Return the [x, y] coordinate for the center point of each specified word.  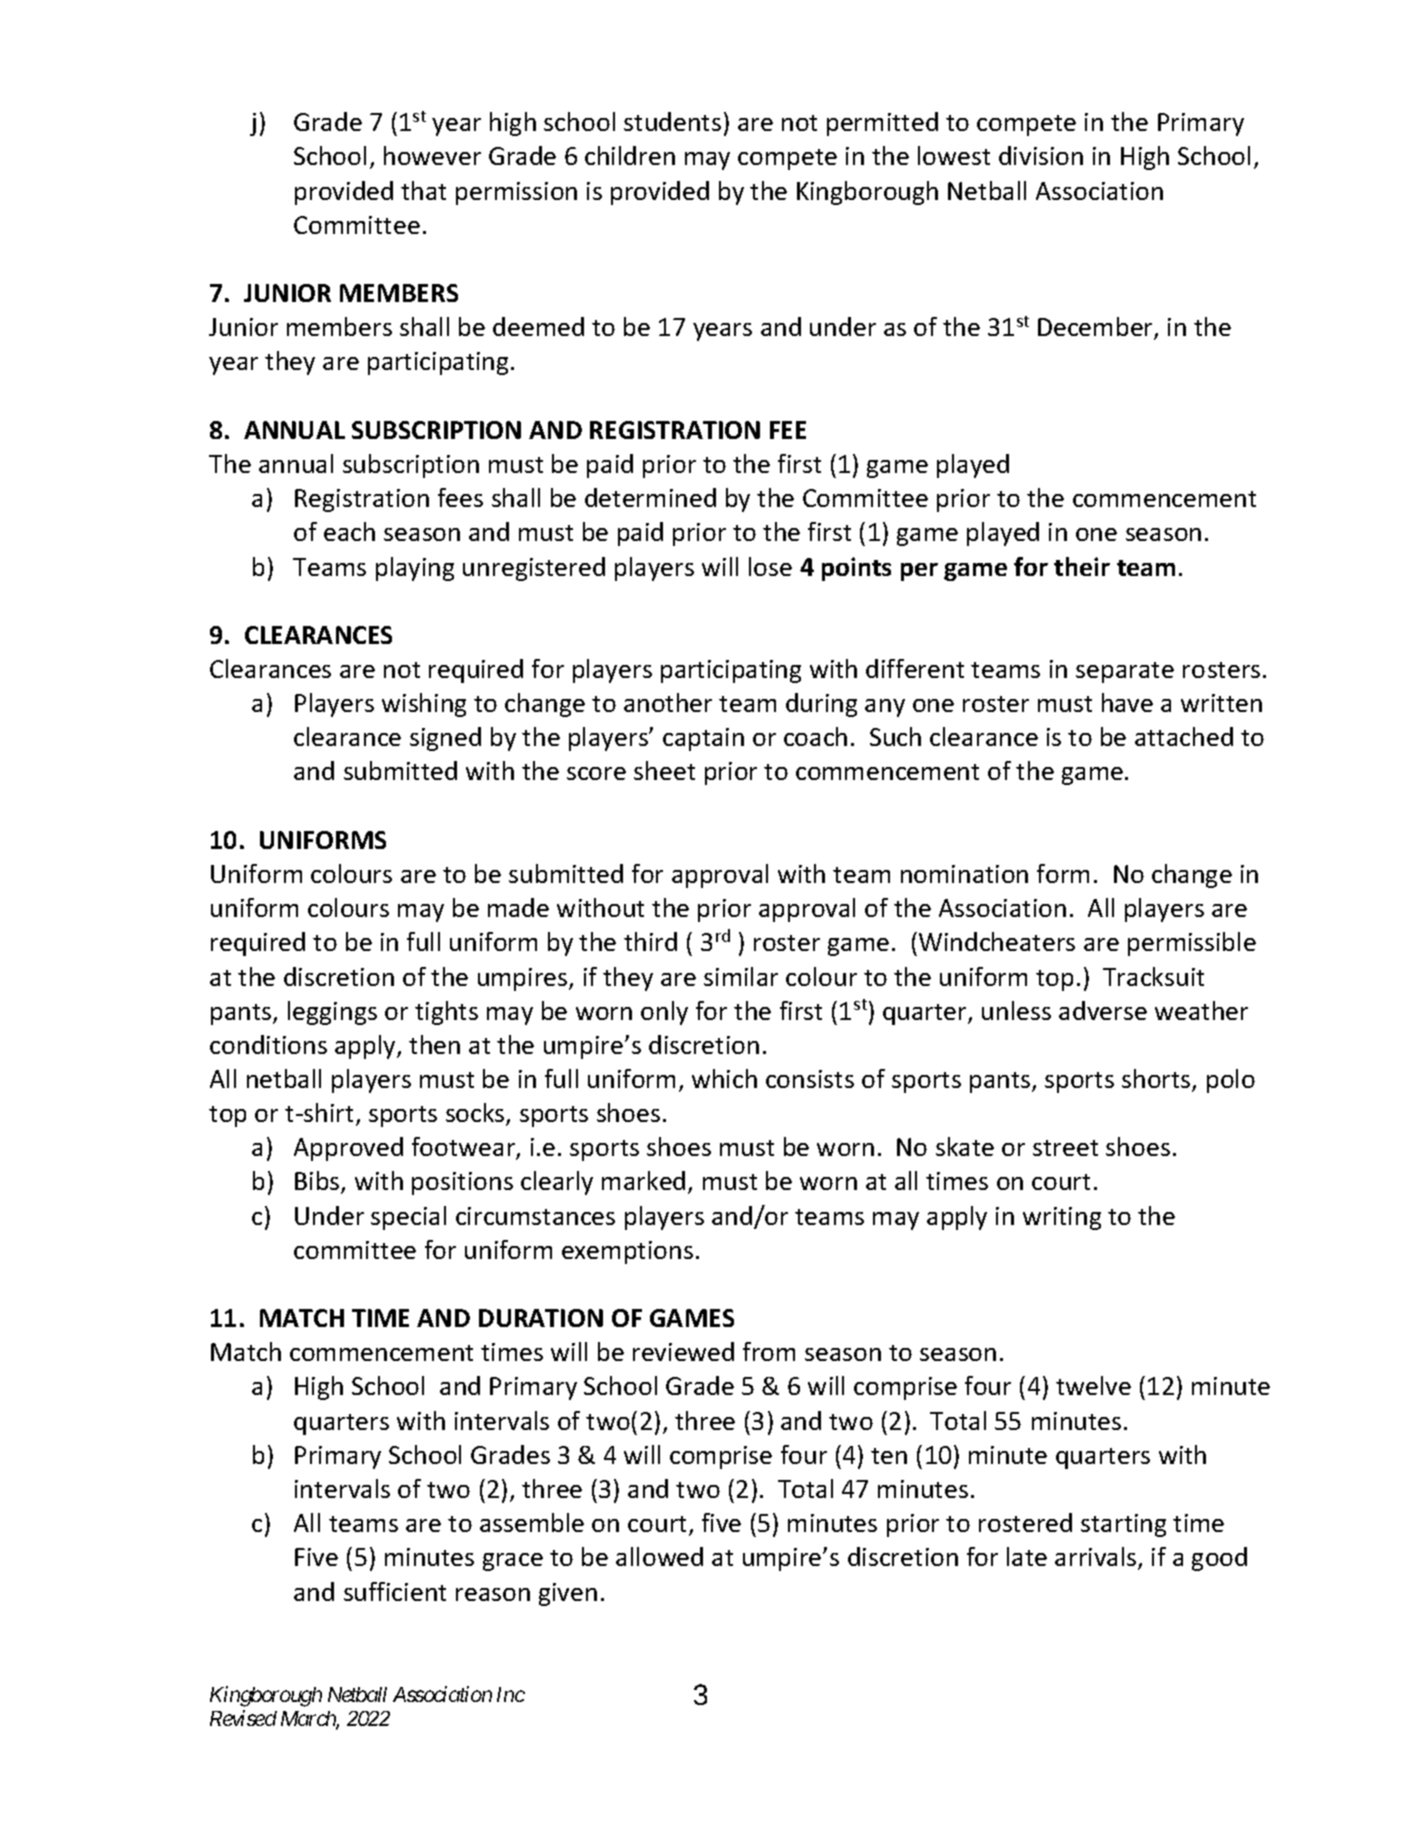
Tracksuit [1153, 976]
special [408, 1218]
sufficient [395, 1591]
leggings [332, 1013]
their [1082, 566]
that [423, 190]
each [349, 531]
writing [1062, 1218]
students [672, 121]
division [1041, 155]
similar [741, 976]
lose [770, 566]
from [769, 1351]
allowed [659, 1556]
